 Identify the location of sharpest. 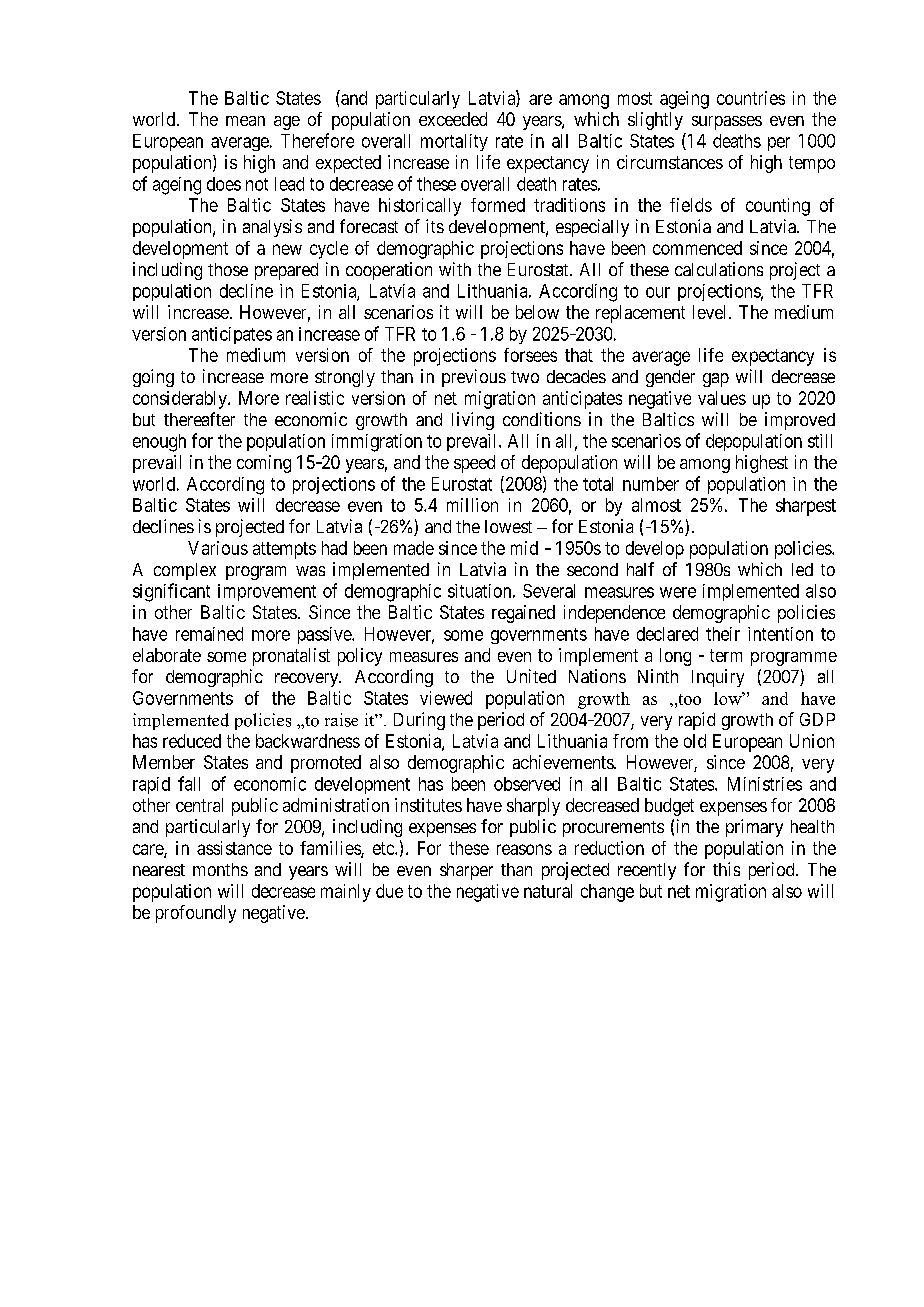
(806, 507).
